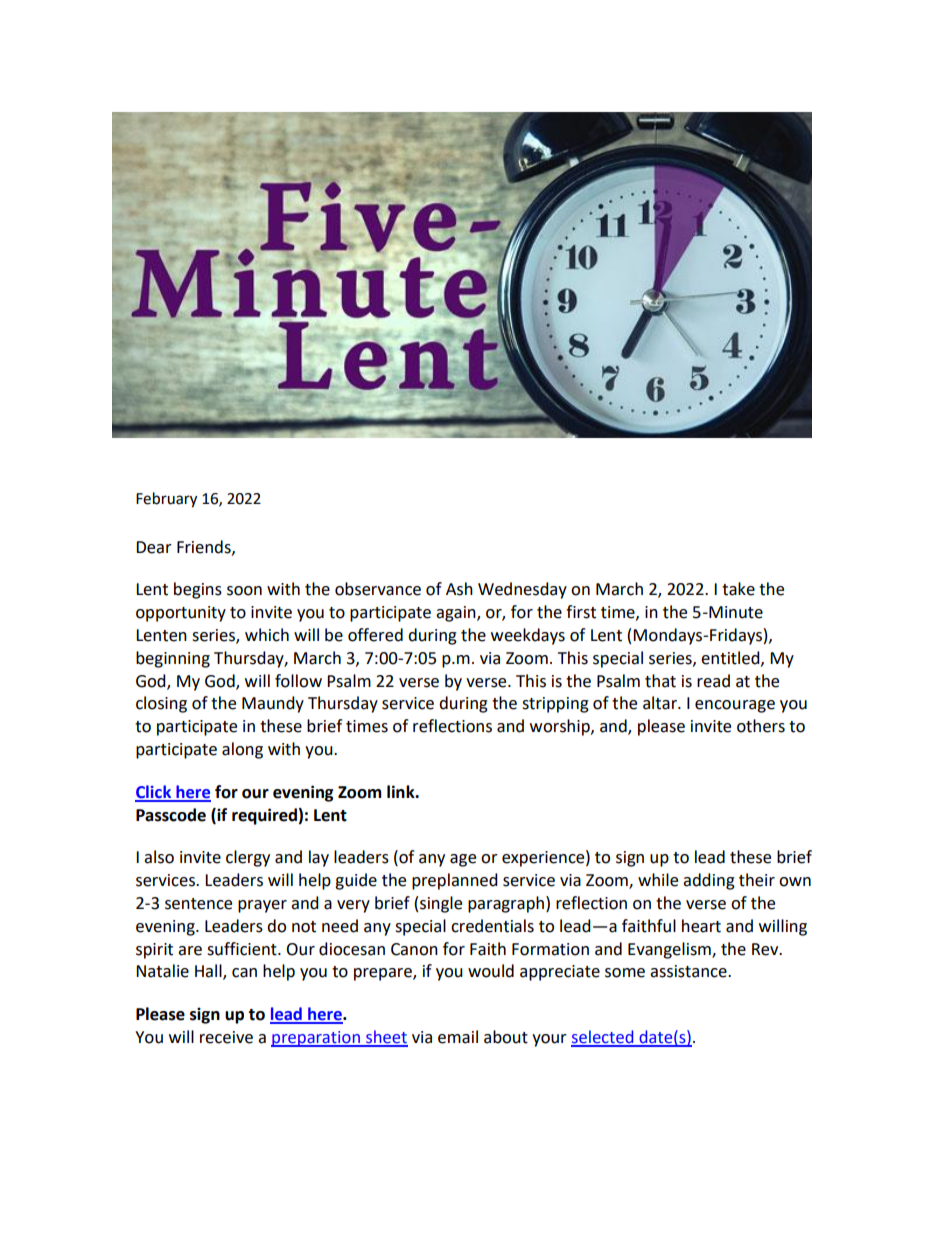  What do you see at coordinates (242, 750) in the screenshot?
I see `along` at bounding box center [242, 750].
